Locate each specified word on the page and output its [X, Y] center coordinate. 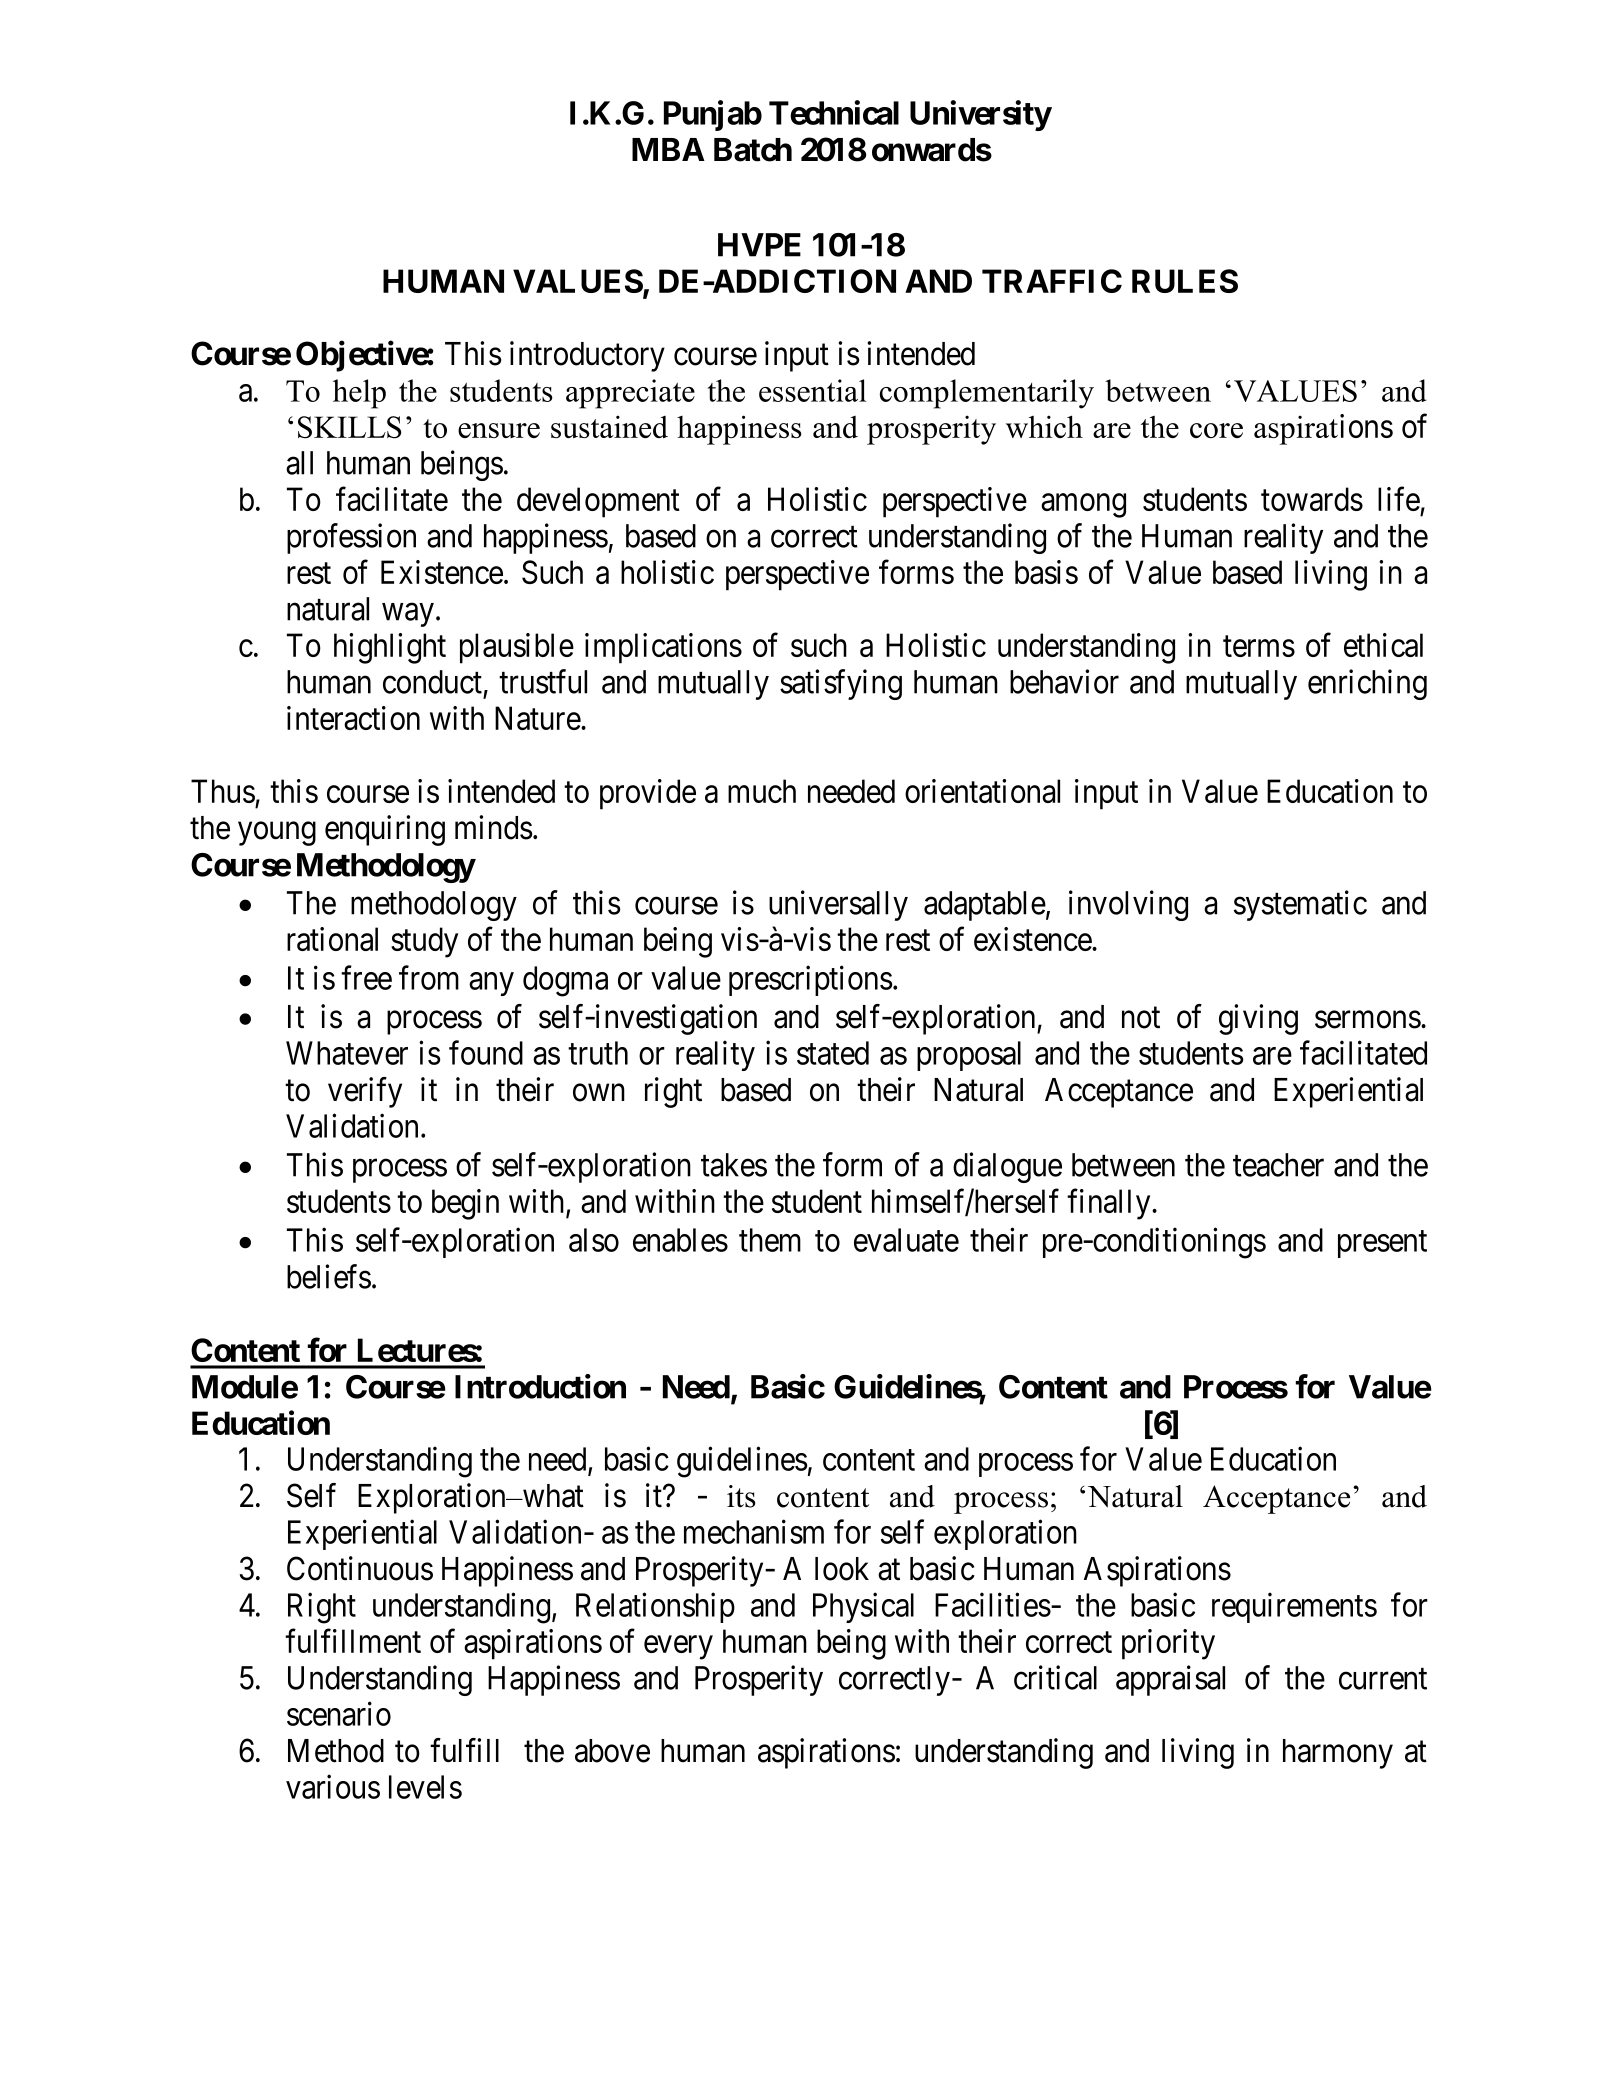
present [1382, 1244]
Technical [834, 112]
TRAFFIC [1052, 281]
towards [1312, 499]
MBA [668, 149]
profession [351, 538]
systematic [1300, 905]
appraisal [1170, 1680]
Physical [863, 1608]
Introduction [540, 1386]
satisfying [841, 684]
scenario [339, 1714]
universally [838, 905]
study [424, 942]
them [770, 1240]
